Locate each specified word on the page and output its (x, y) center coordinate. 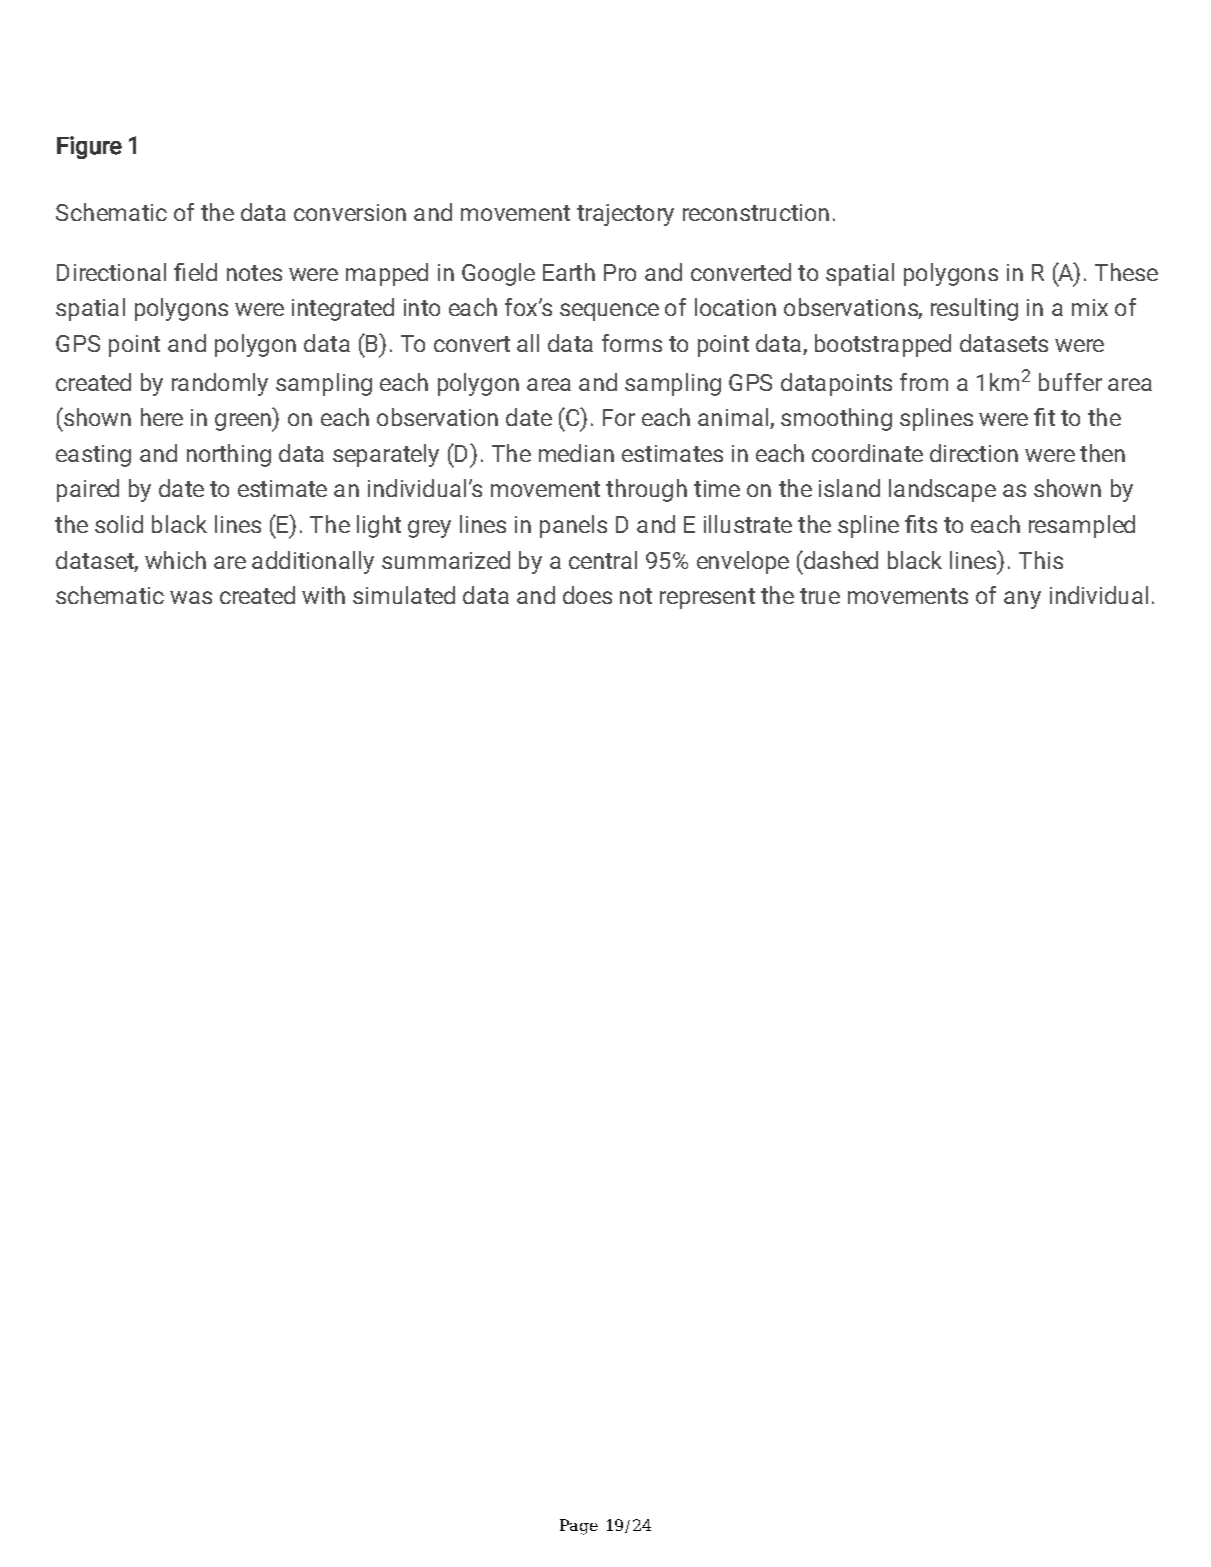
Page (579, 1527)
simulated (404, 595)
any (1022, 600)
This (1041, 560)
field (195, 272)
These (1126, 272)
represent (707, 598)
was (191, 597)
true (820, 596)
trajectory (625, 215)
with (323, 595)
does (587, 595)
